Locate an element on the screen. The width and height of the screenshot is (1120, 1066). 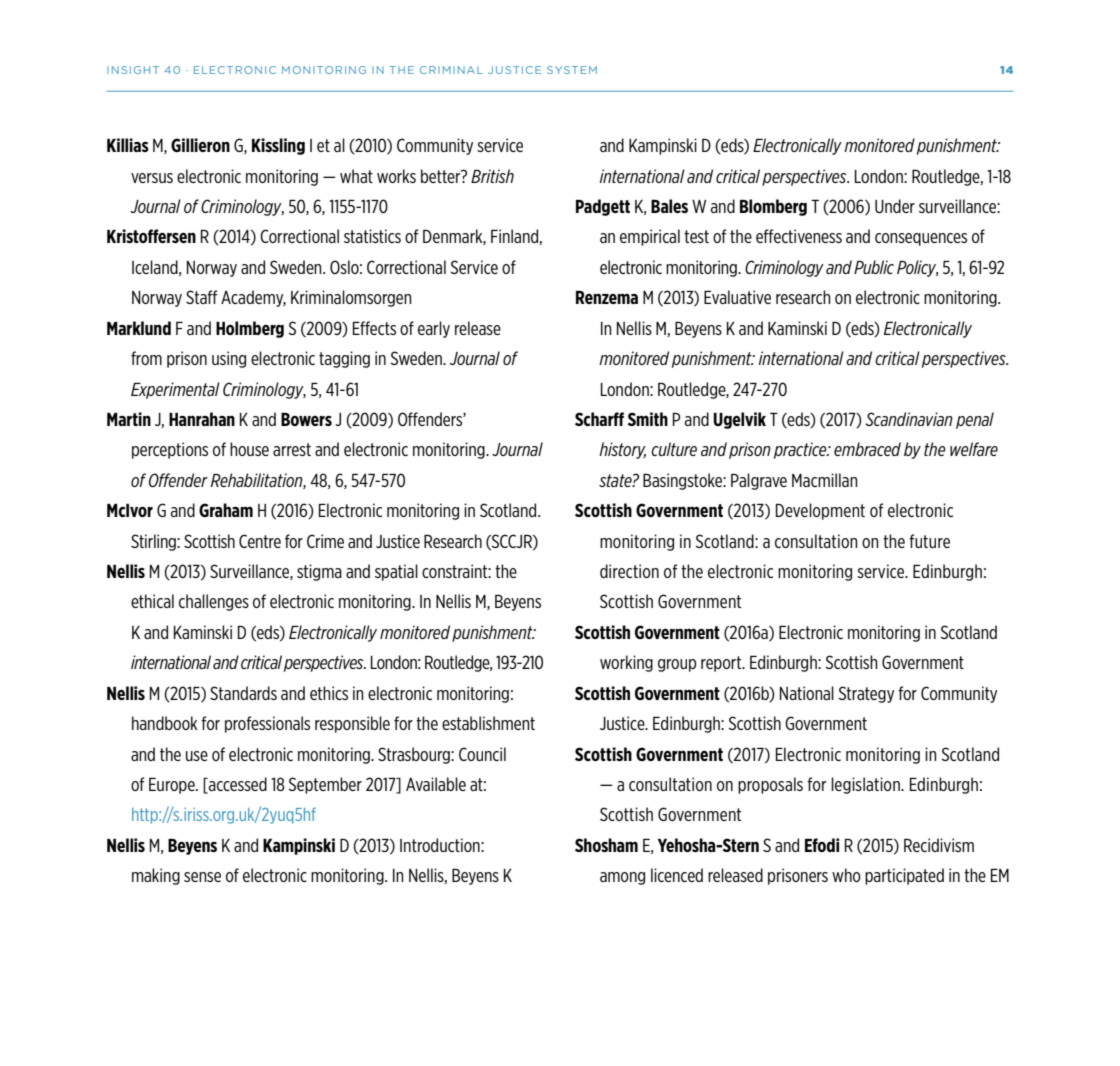
among is located at coordinates (622, 878).
